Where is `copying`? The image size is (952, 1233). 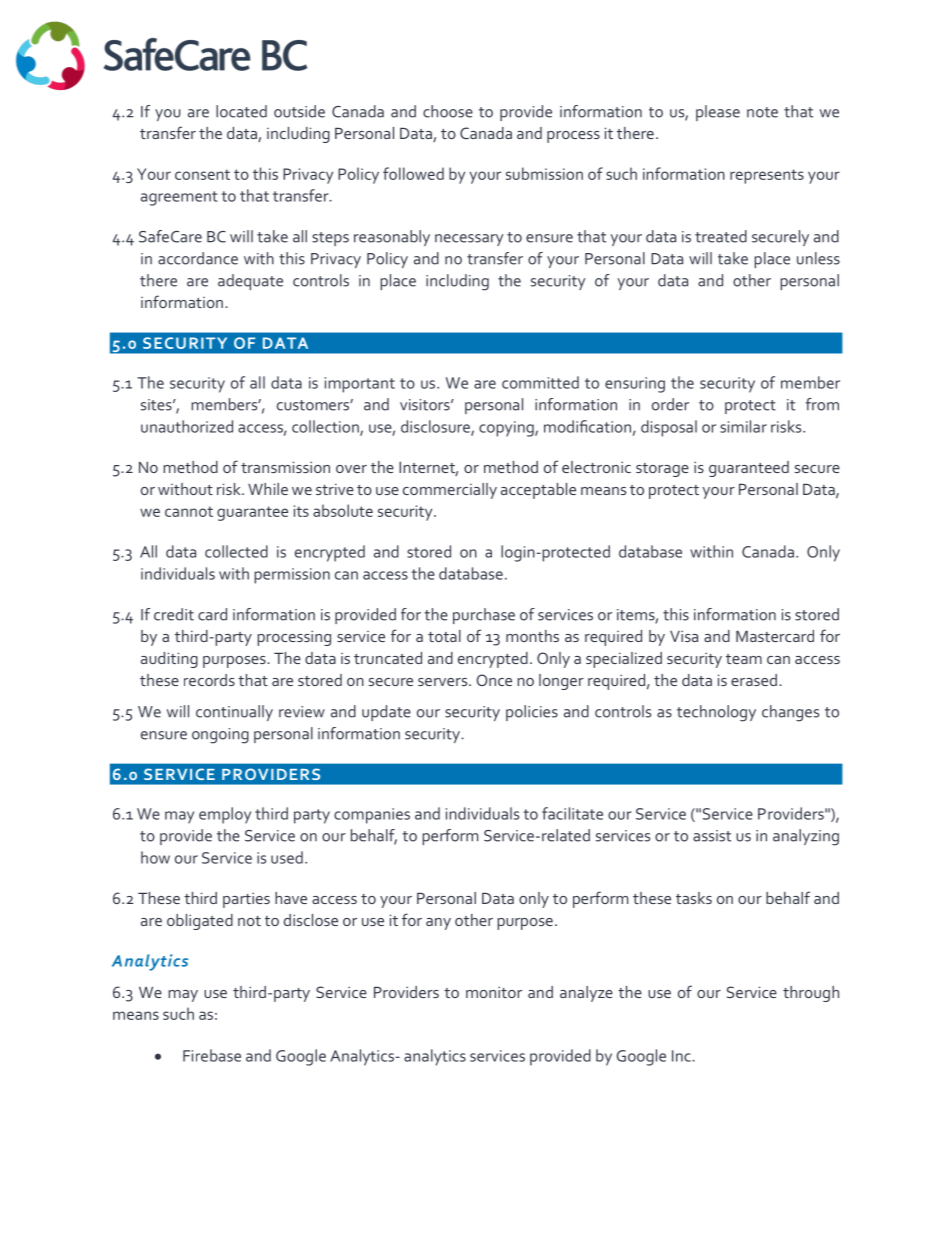
copying is located at coordinates (507, 429).
